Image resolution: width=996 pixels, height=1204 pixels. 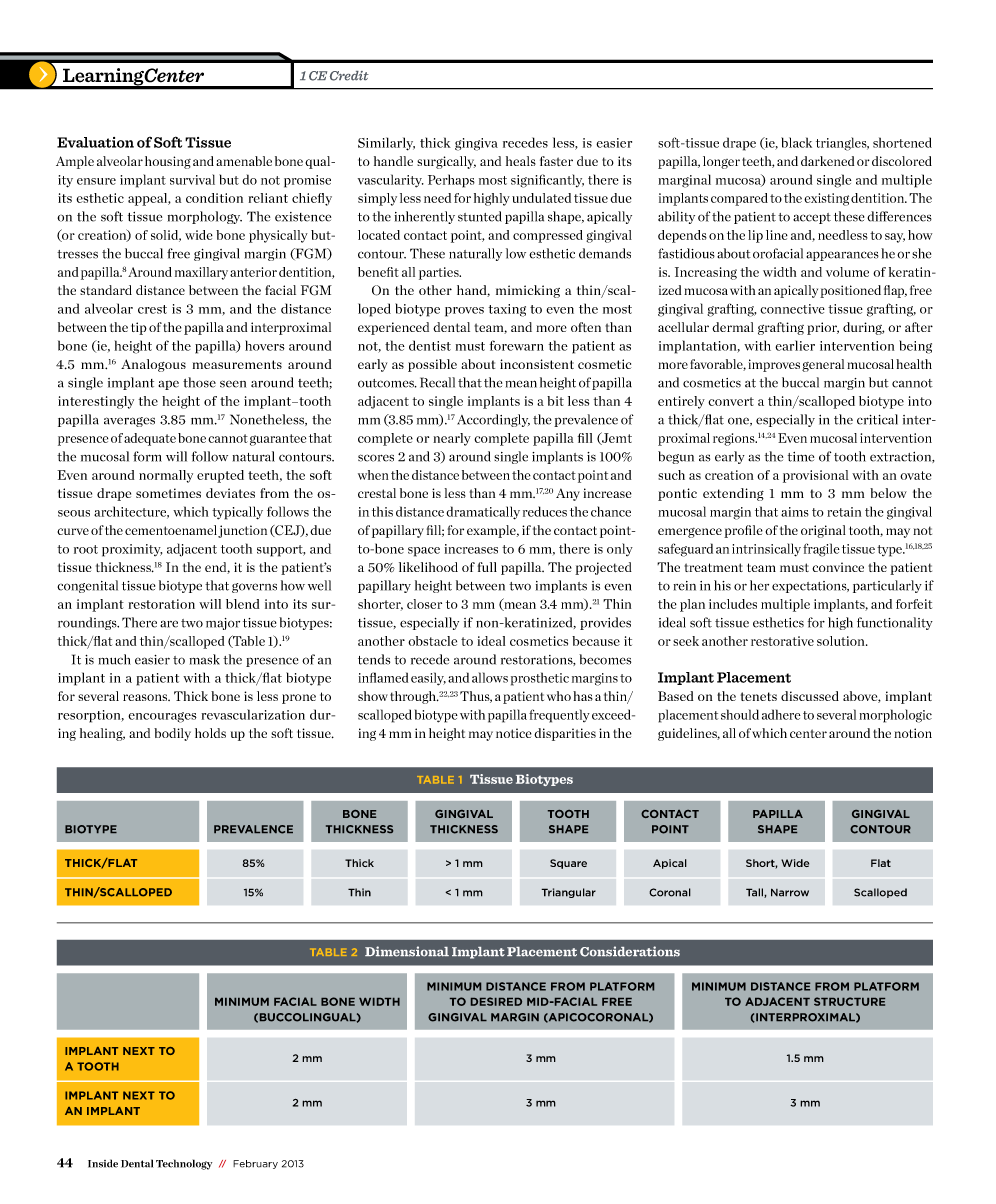 I want to click on obstacle, so click(x=432, y=641).
